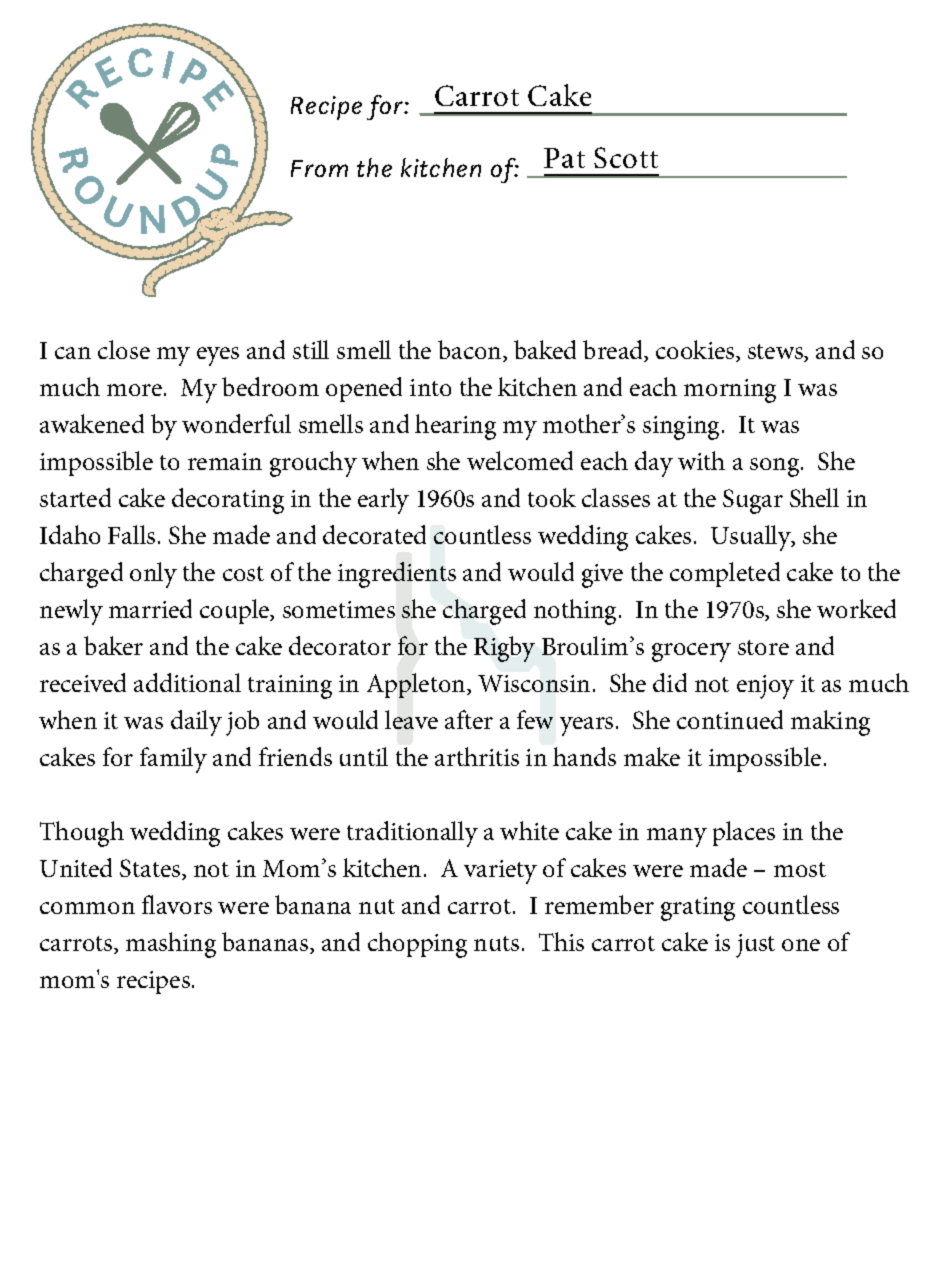 The height and width of the screenshot is (1270, 952). Describe the element at coordinates (131, 534) in the screenshot. I see `Falls` at that location.
